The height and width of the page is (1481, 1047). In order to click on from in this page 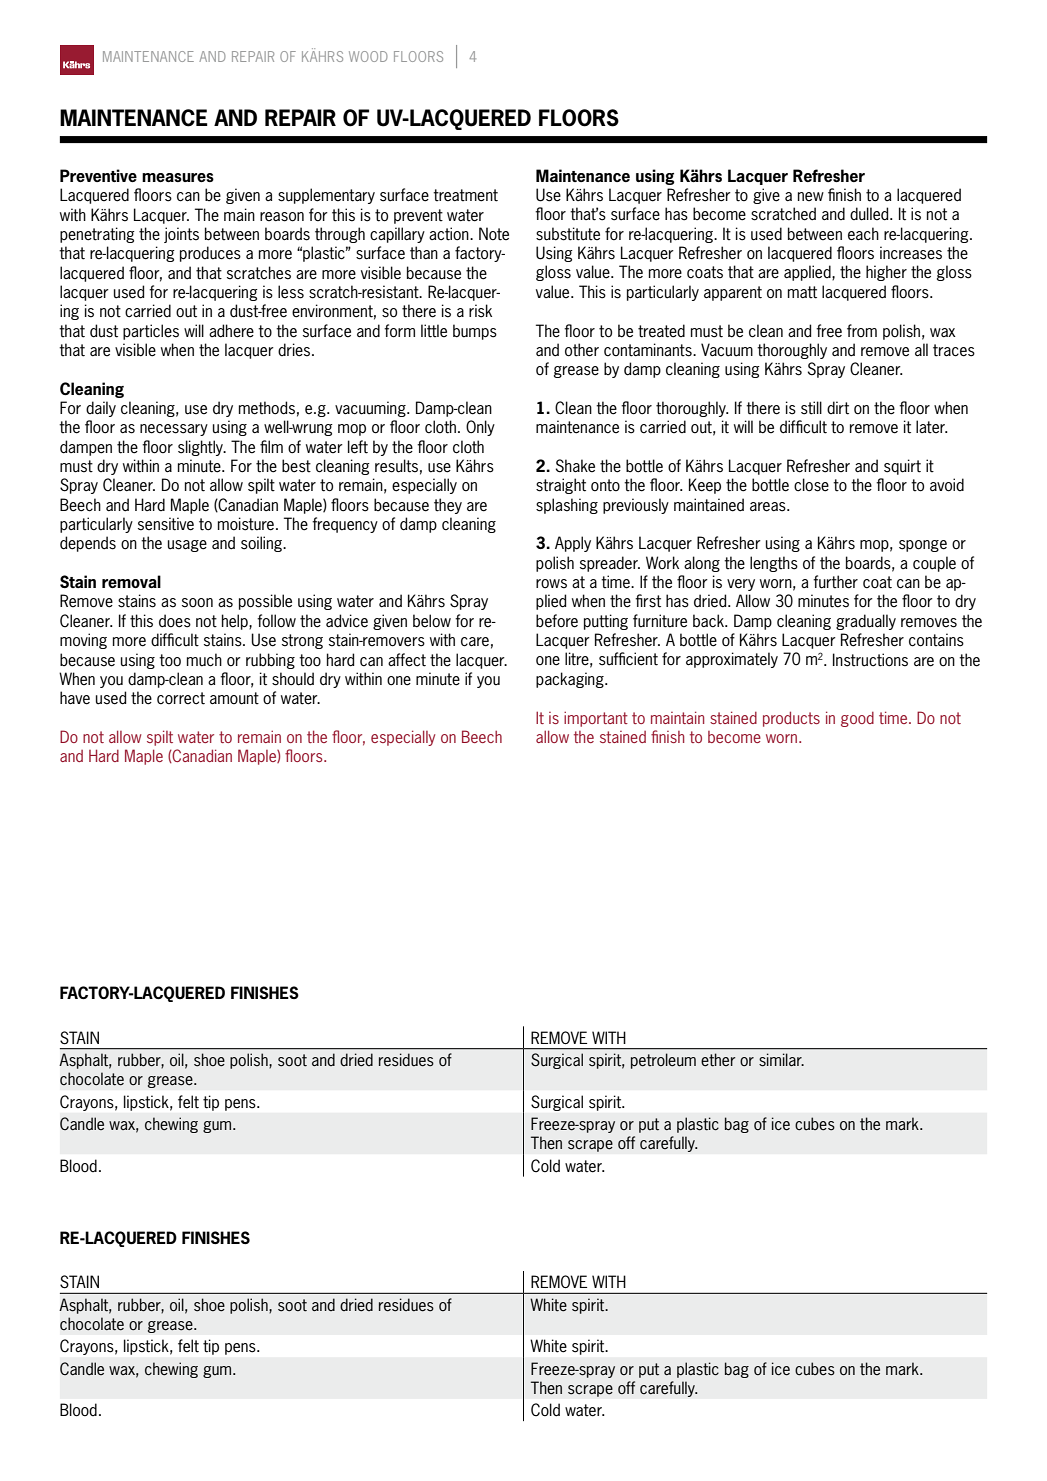, I will do `click(862, 330)`.
